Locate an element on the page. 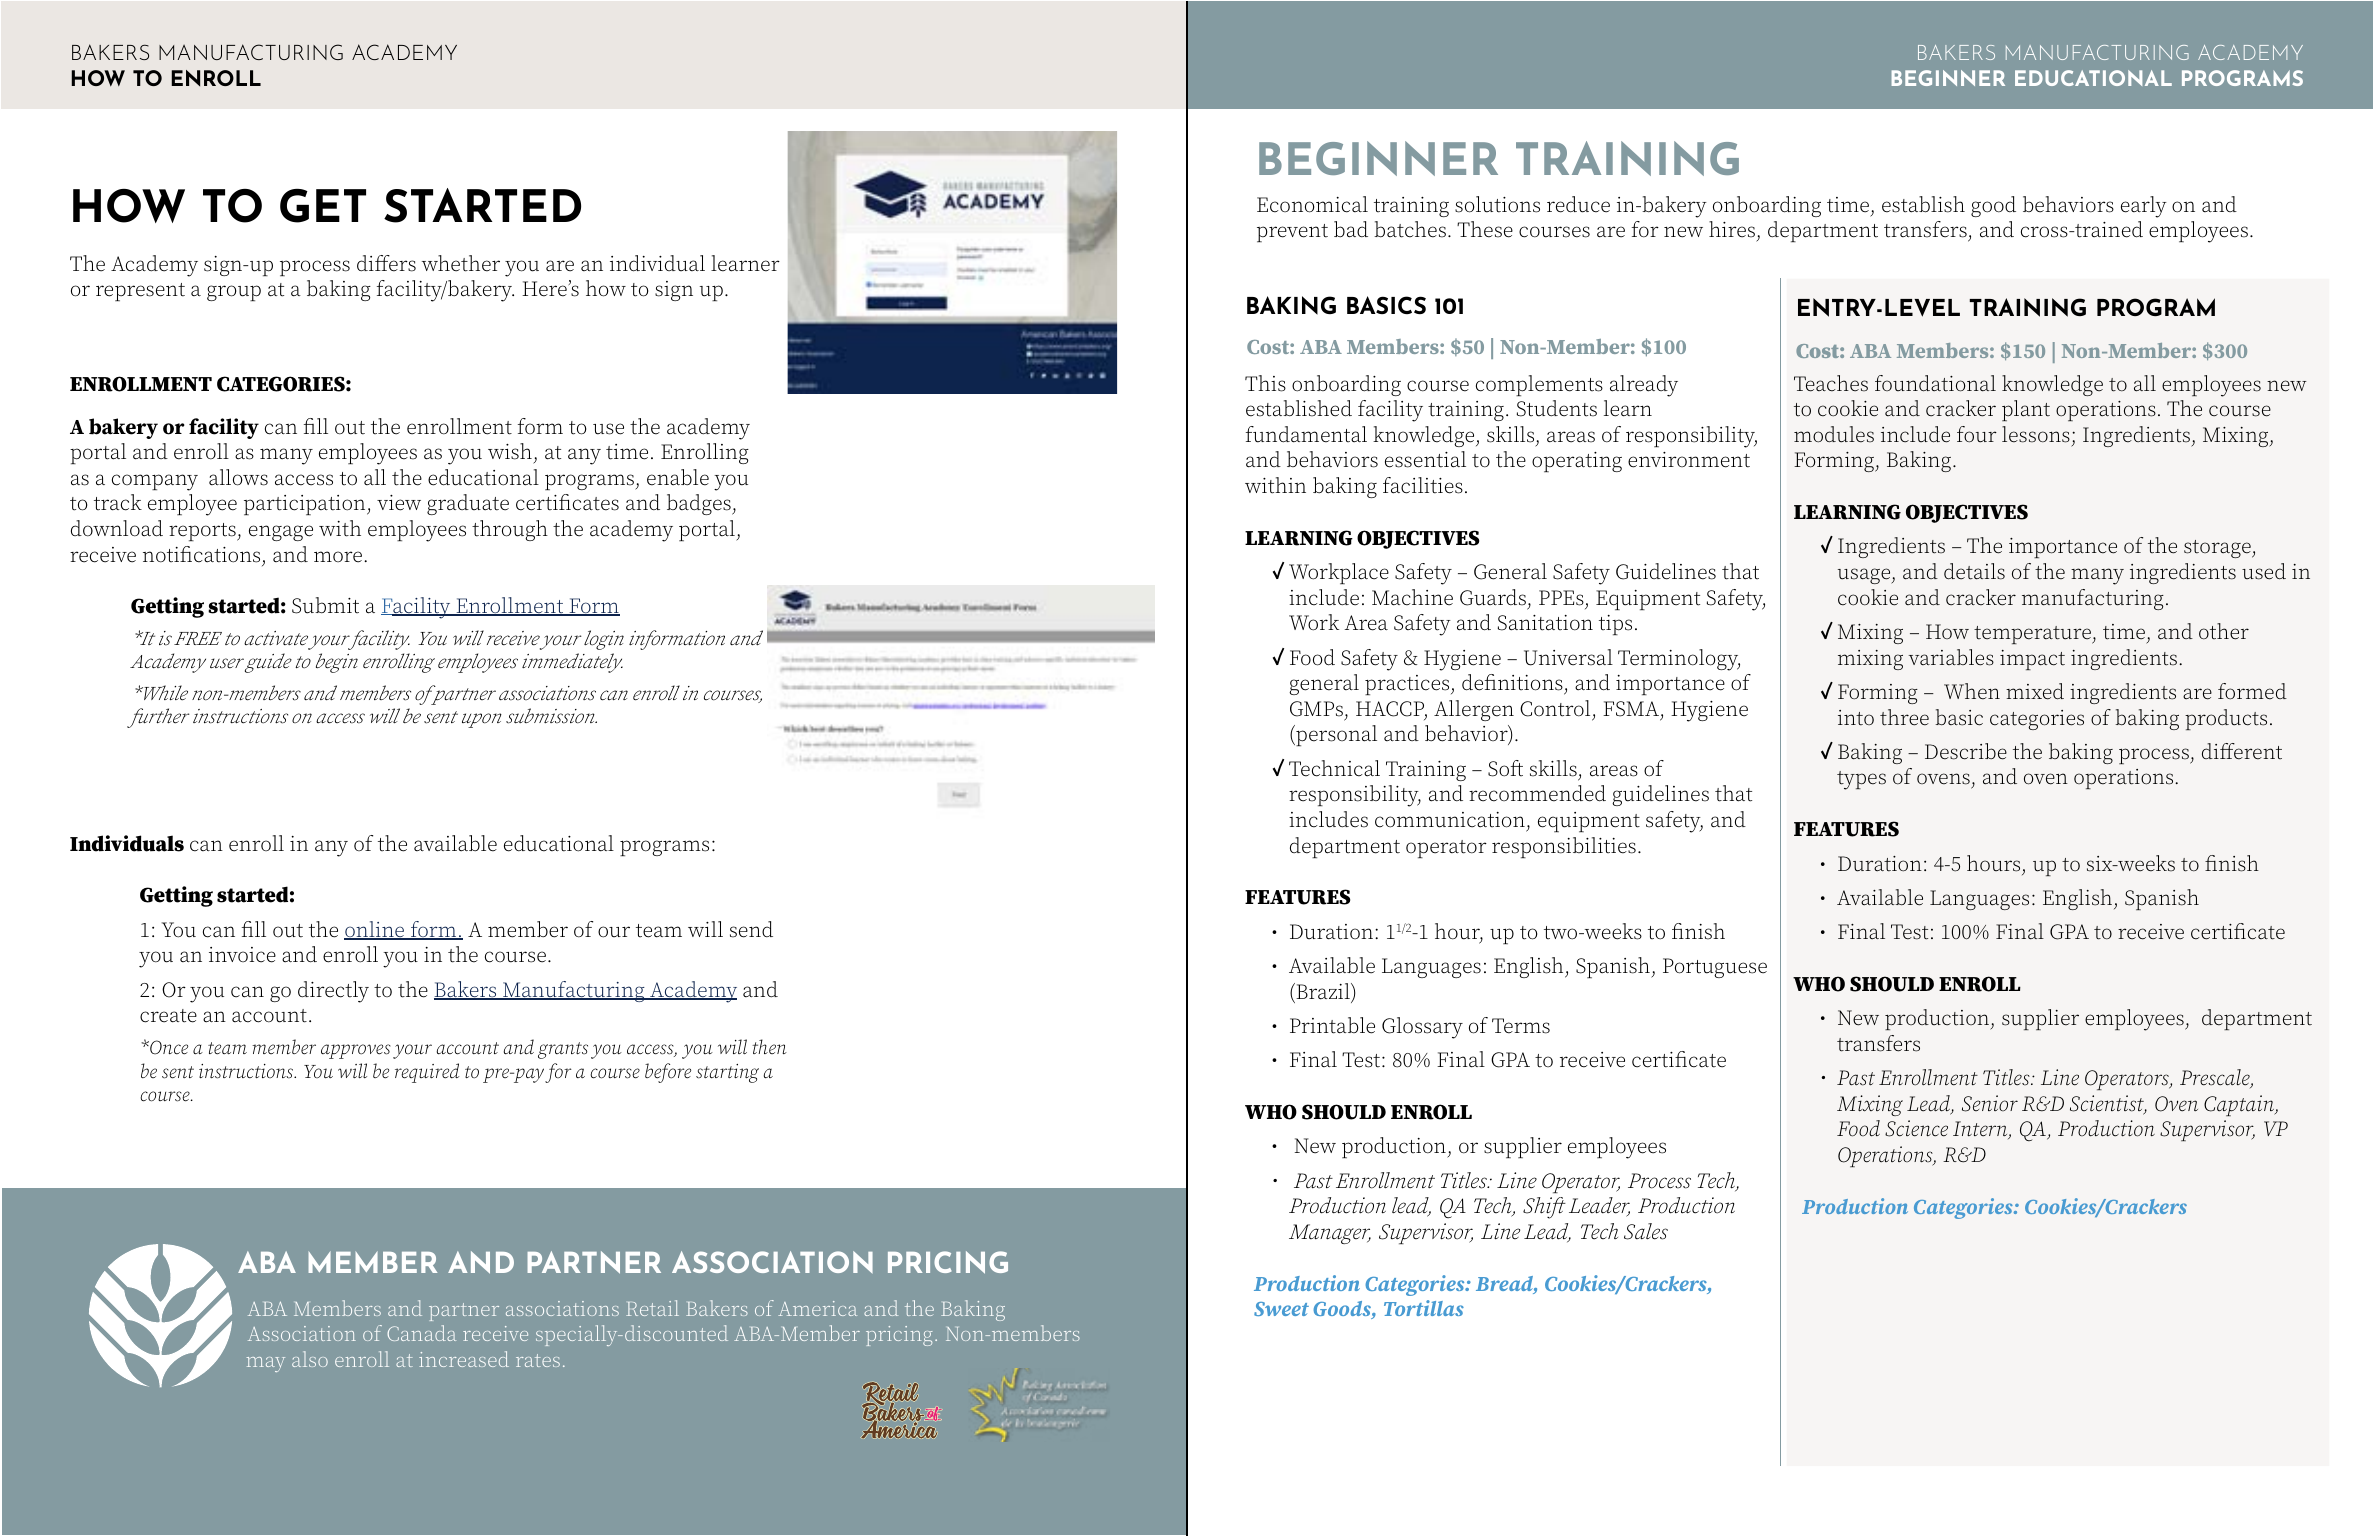 The image size is (2374, 1536). early is located at coordinates (2144, 207).
